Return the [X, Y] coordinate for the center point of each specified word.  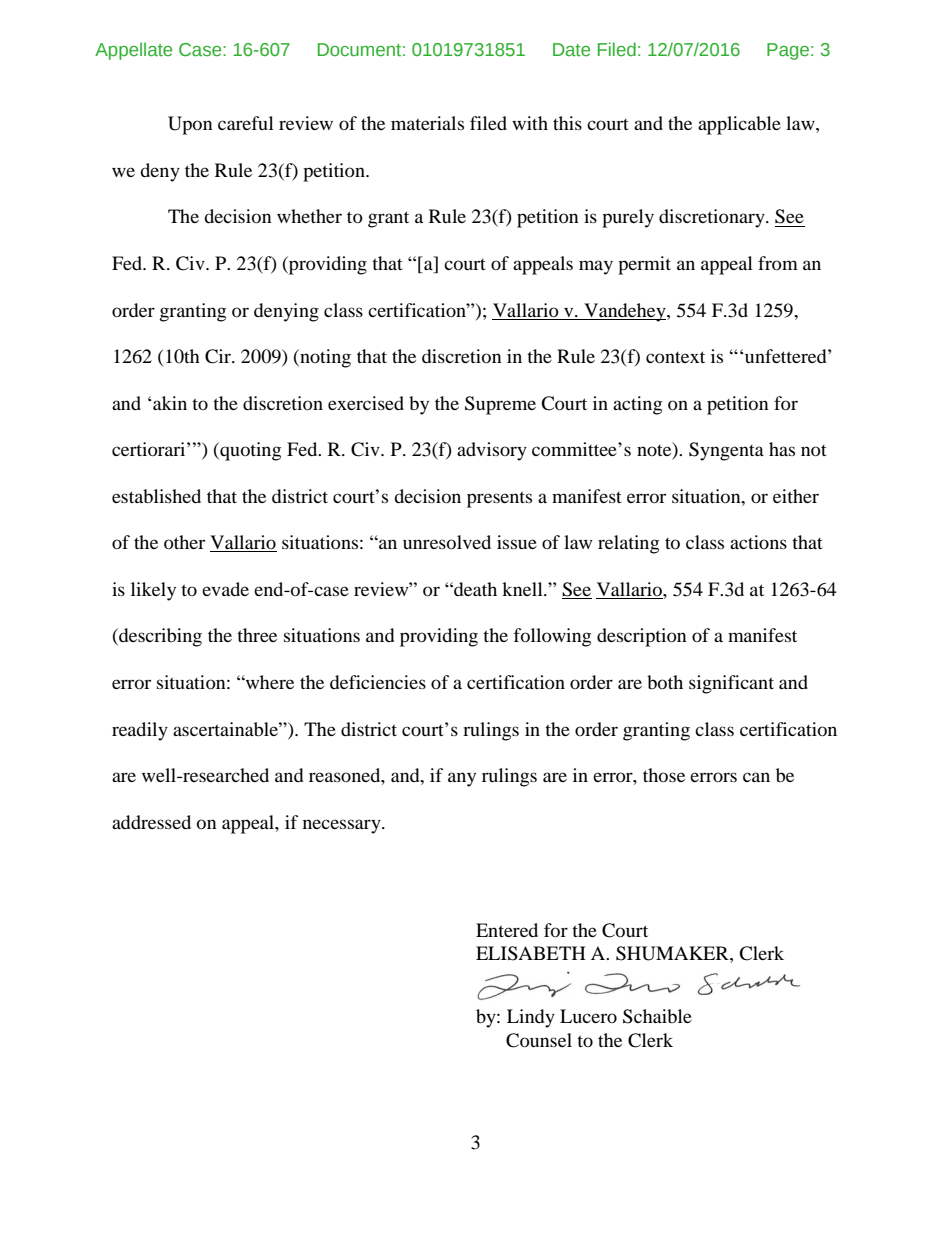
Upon [190, 125]
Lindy [531, 1018]
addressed [151, 822]
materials [427, 123]
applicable [739, 125]
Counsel [539, 1040]
